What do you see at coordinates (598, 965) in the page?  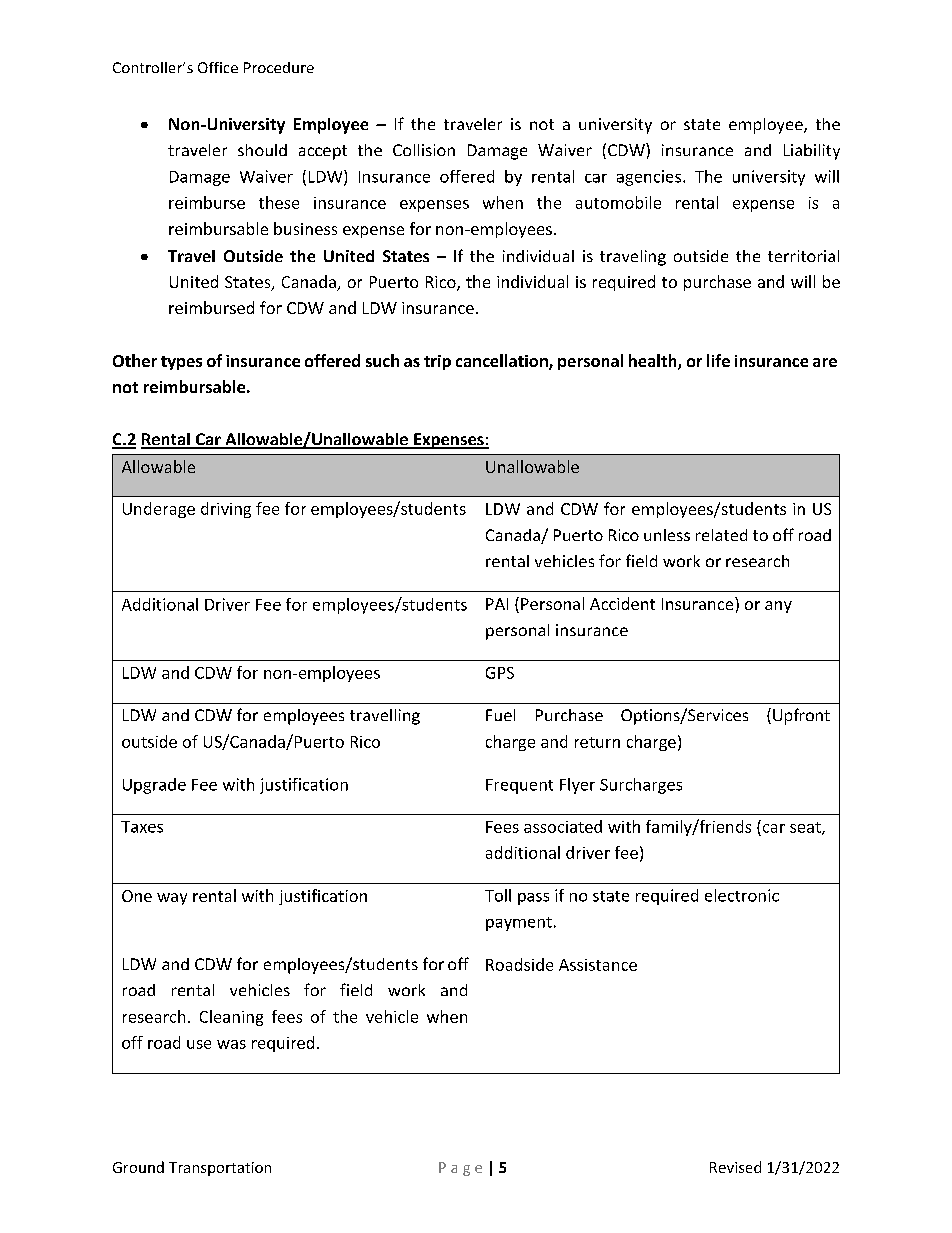 I see `Assistance` at bounding box center [598, 965].
